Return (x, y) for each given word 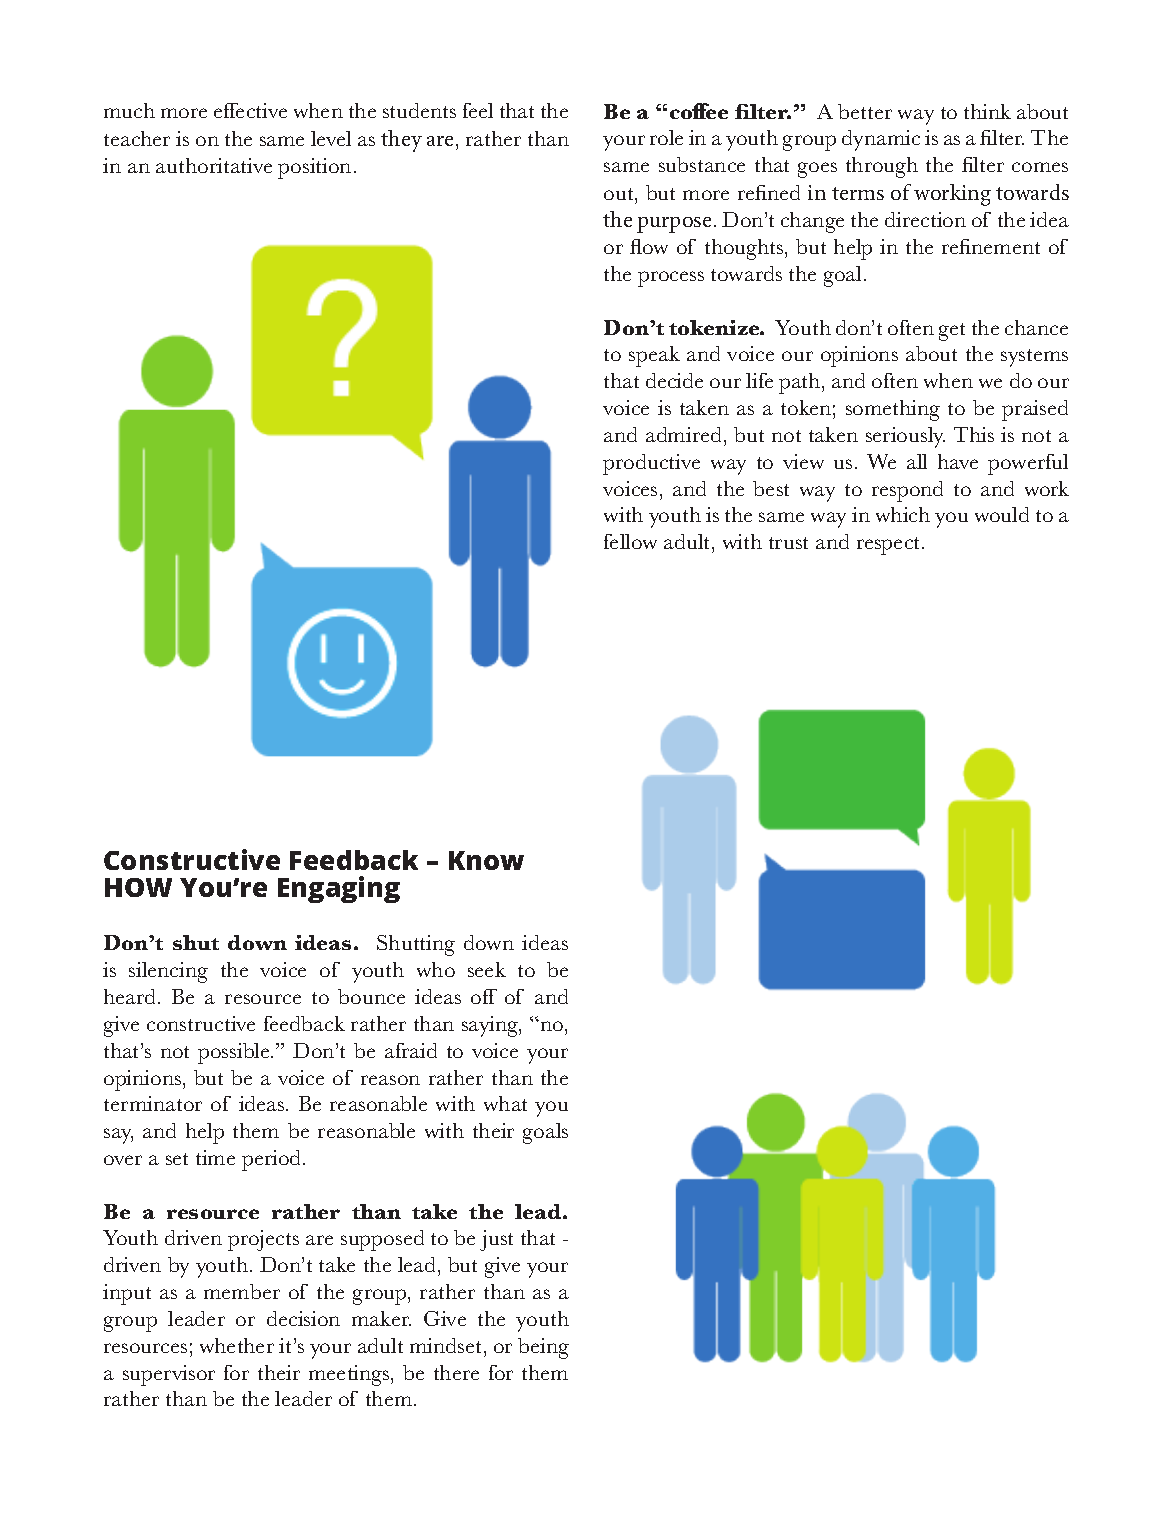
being (543, 1348)
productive (651, 464)
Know (486, 860)
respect (890, 546)
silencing (168, 972)
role (666, 137)
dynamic (881, 140)
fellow (630, 541)
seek (487, 969)
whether (237, 1345)
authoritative (214, 165)
